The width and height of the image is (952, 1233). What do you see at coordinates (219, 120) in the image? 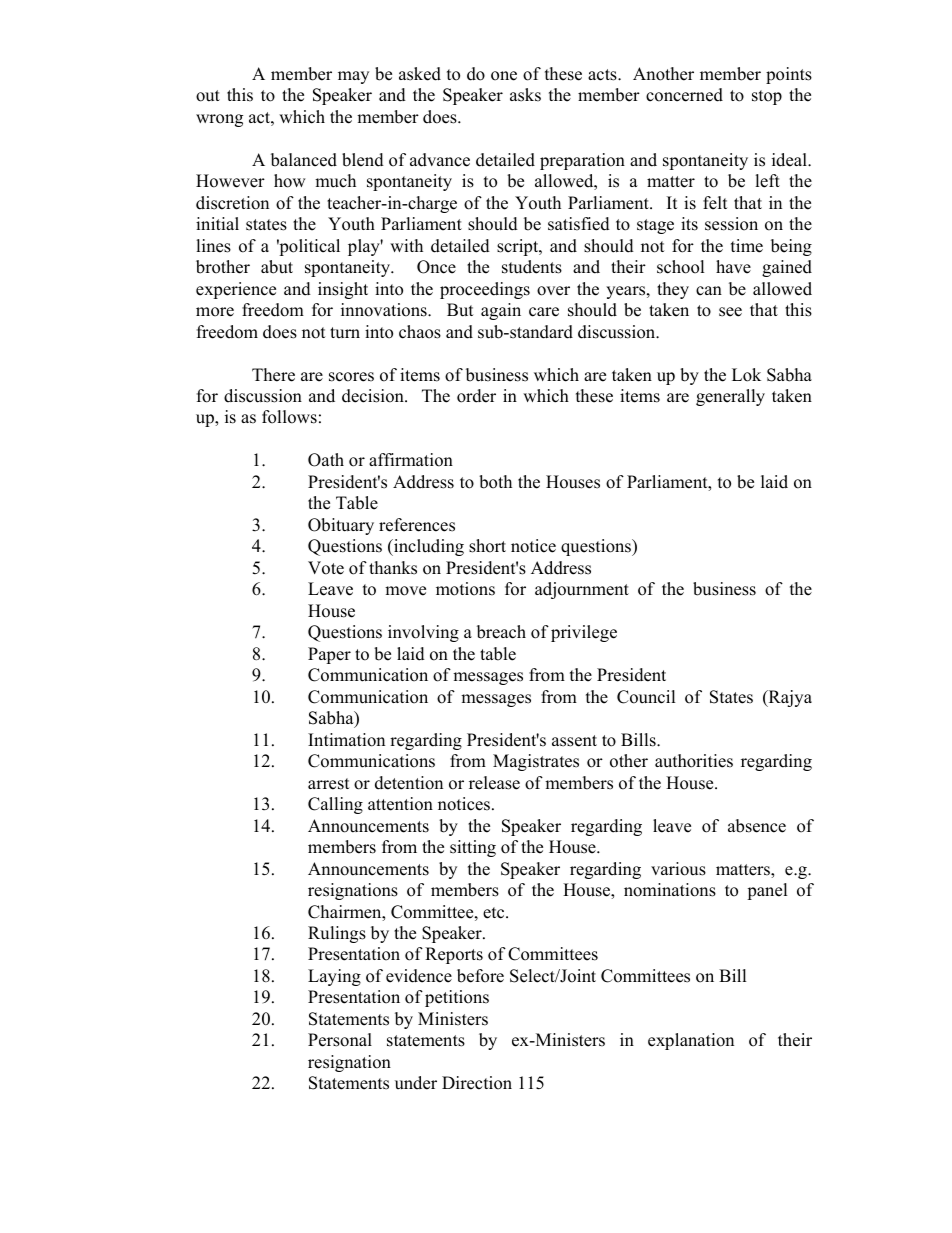
I see `wrong` at bounding box center [219, 120].
